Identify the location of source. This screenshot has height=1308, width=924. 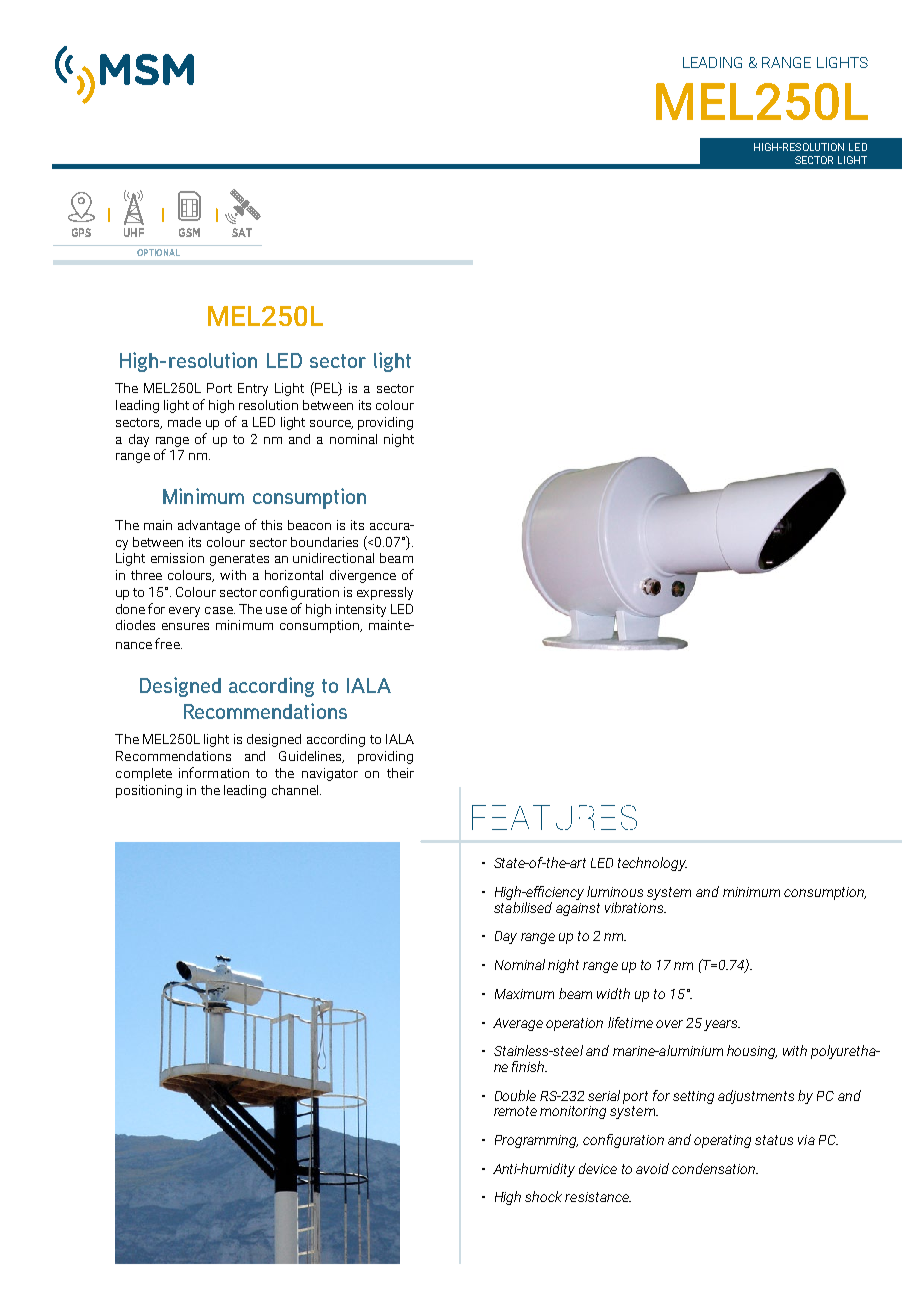
(331, 424).
